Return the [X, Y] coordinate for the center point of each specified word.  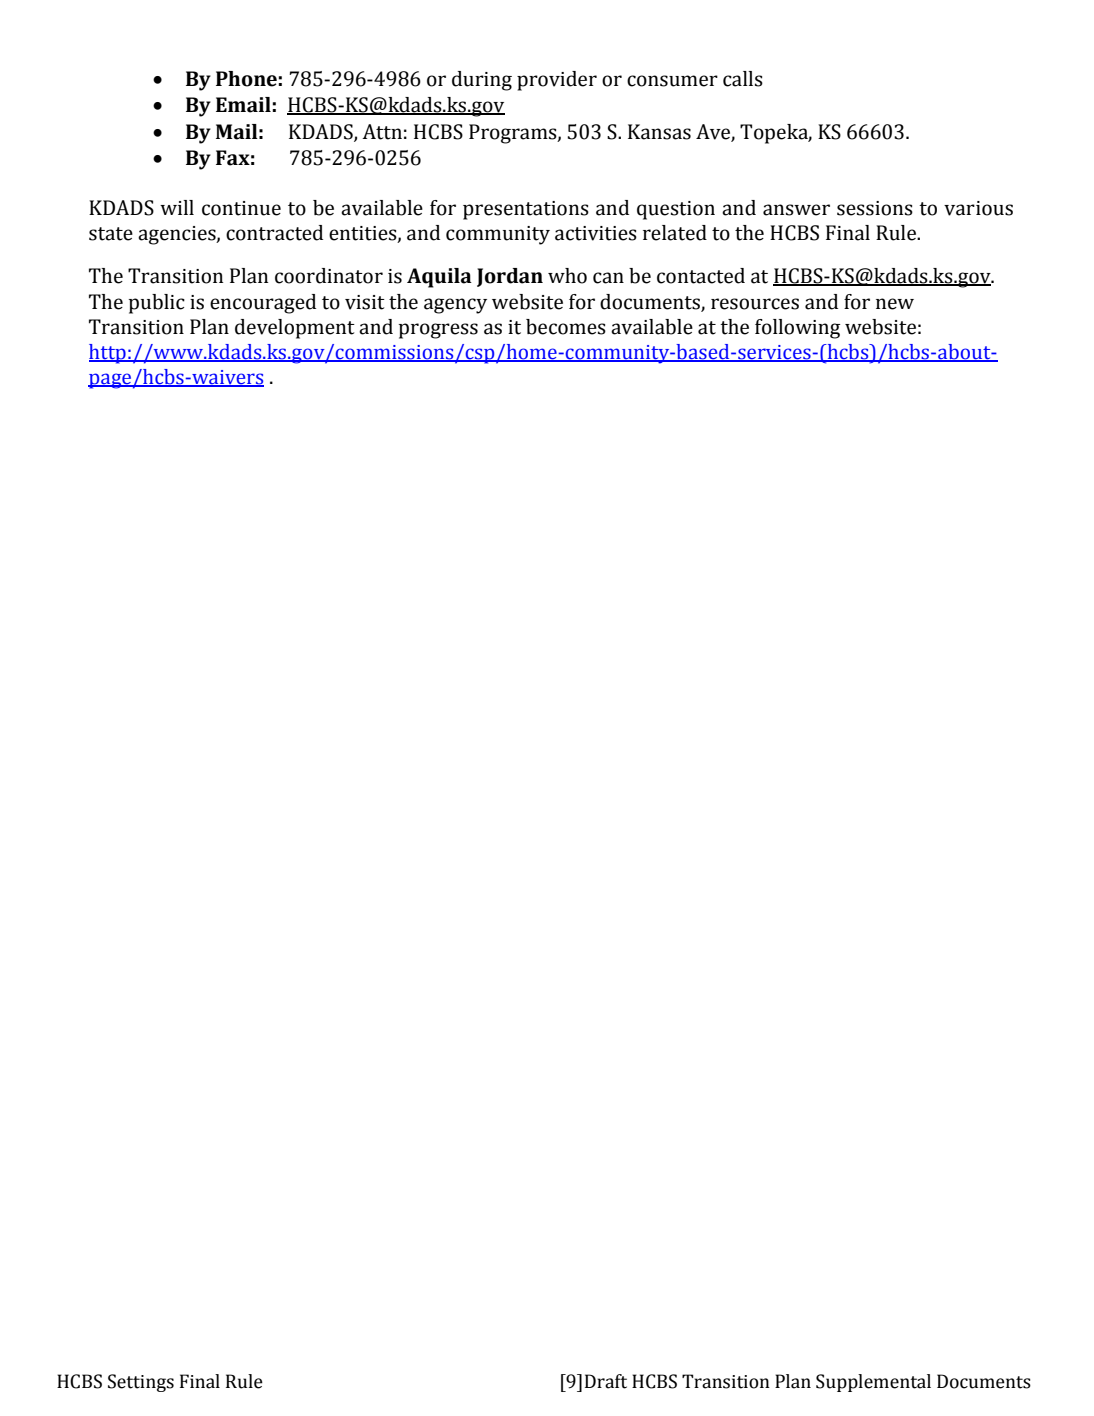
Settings [141, 1383]
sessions [875, 208]
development [295, 329]
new [895, 304]
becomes [566, 327]
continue [241, 208]
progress [438, 331]
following [797, 329]
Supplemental [873, 1383]
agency [455, 306]
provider [557, 81]
